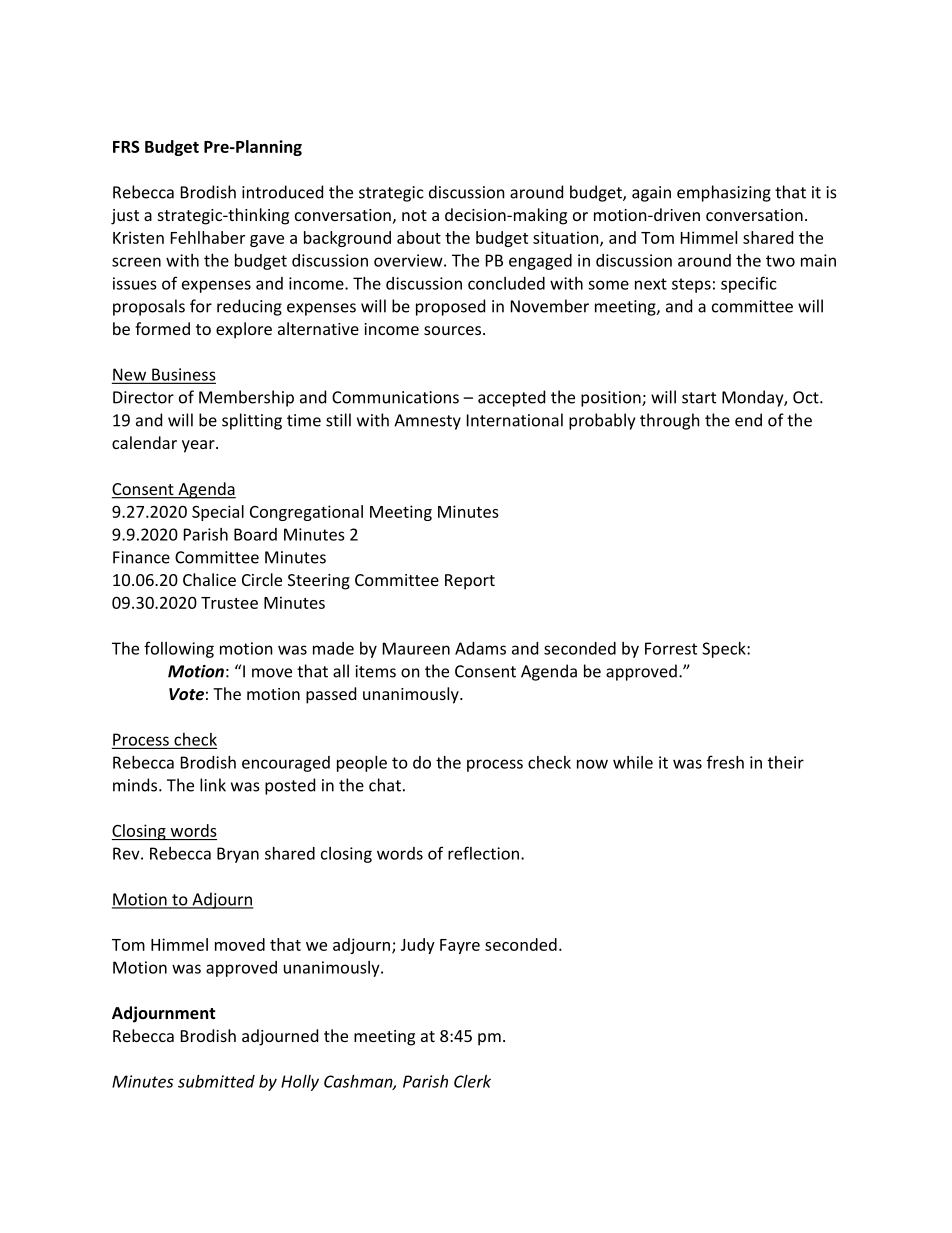 The image size is (952, 1233). What do you see at coordinates (282, 192) in the screenshot?
I see `introduced` at bounding box center [282, 192].
